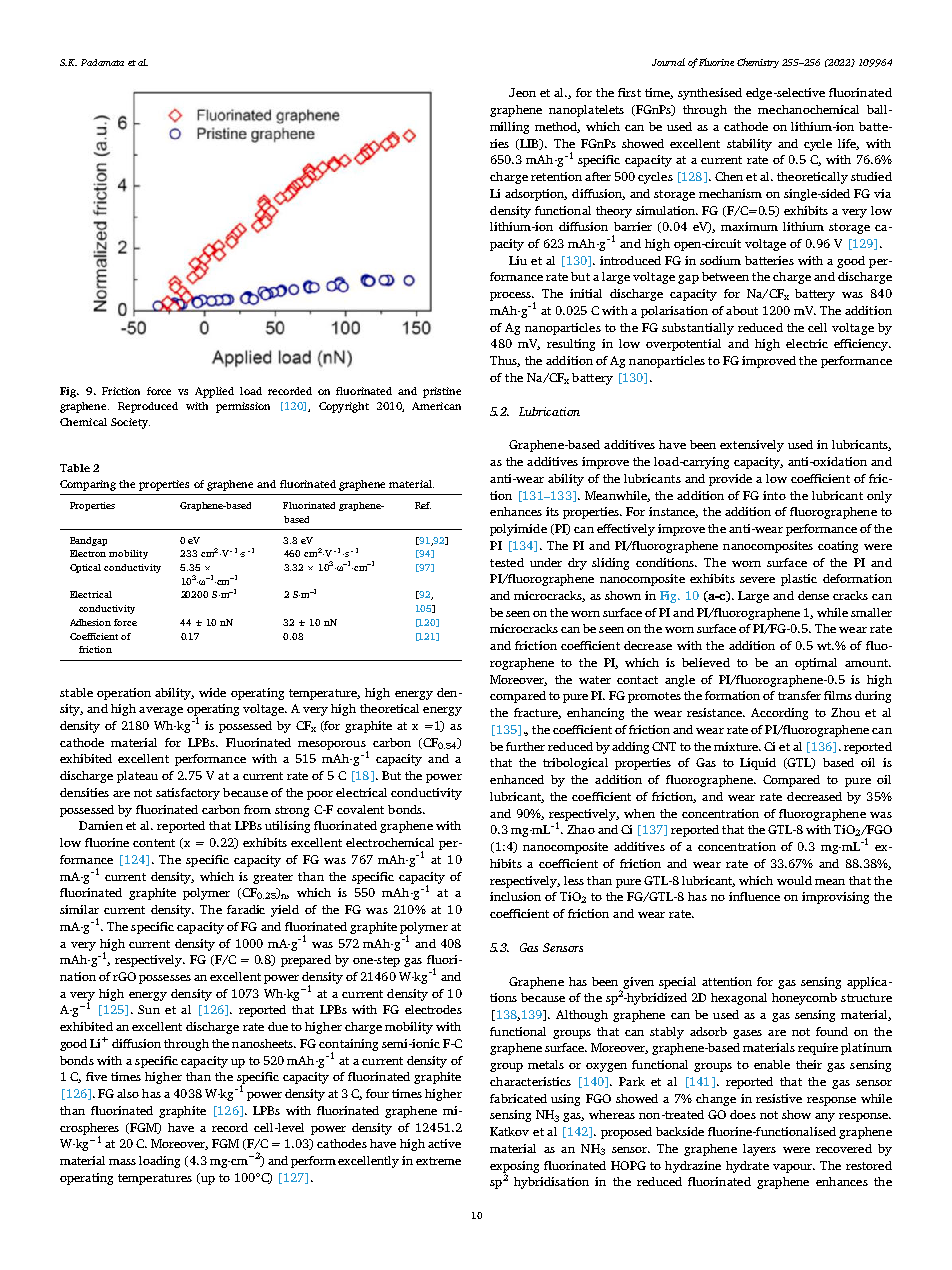 This document has width=952, height=1270. Describe the element at coordinates (122, 1162) in the document. I see `mass` at that location.
